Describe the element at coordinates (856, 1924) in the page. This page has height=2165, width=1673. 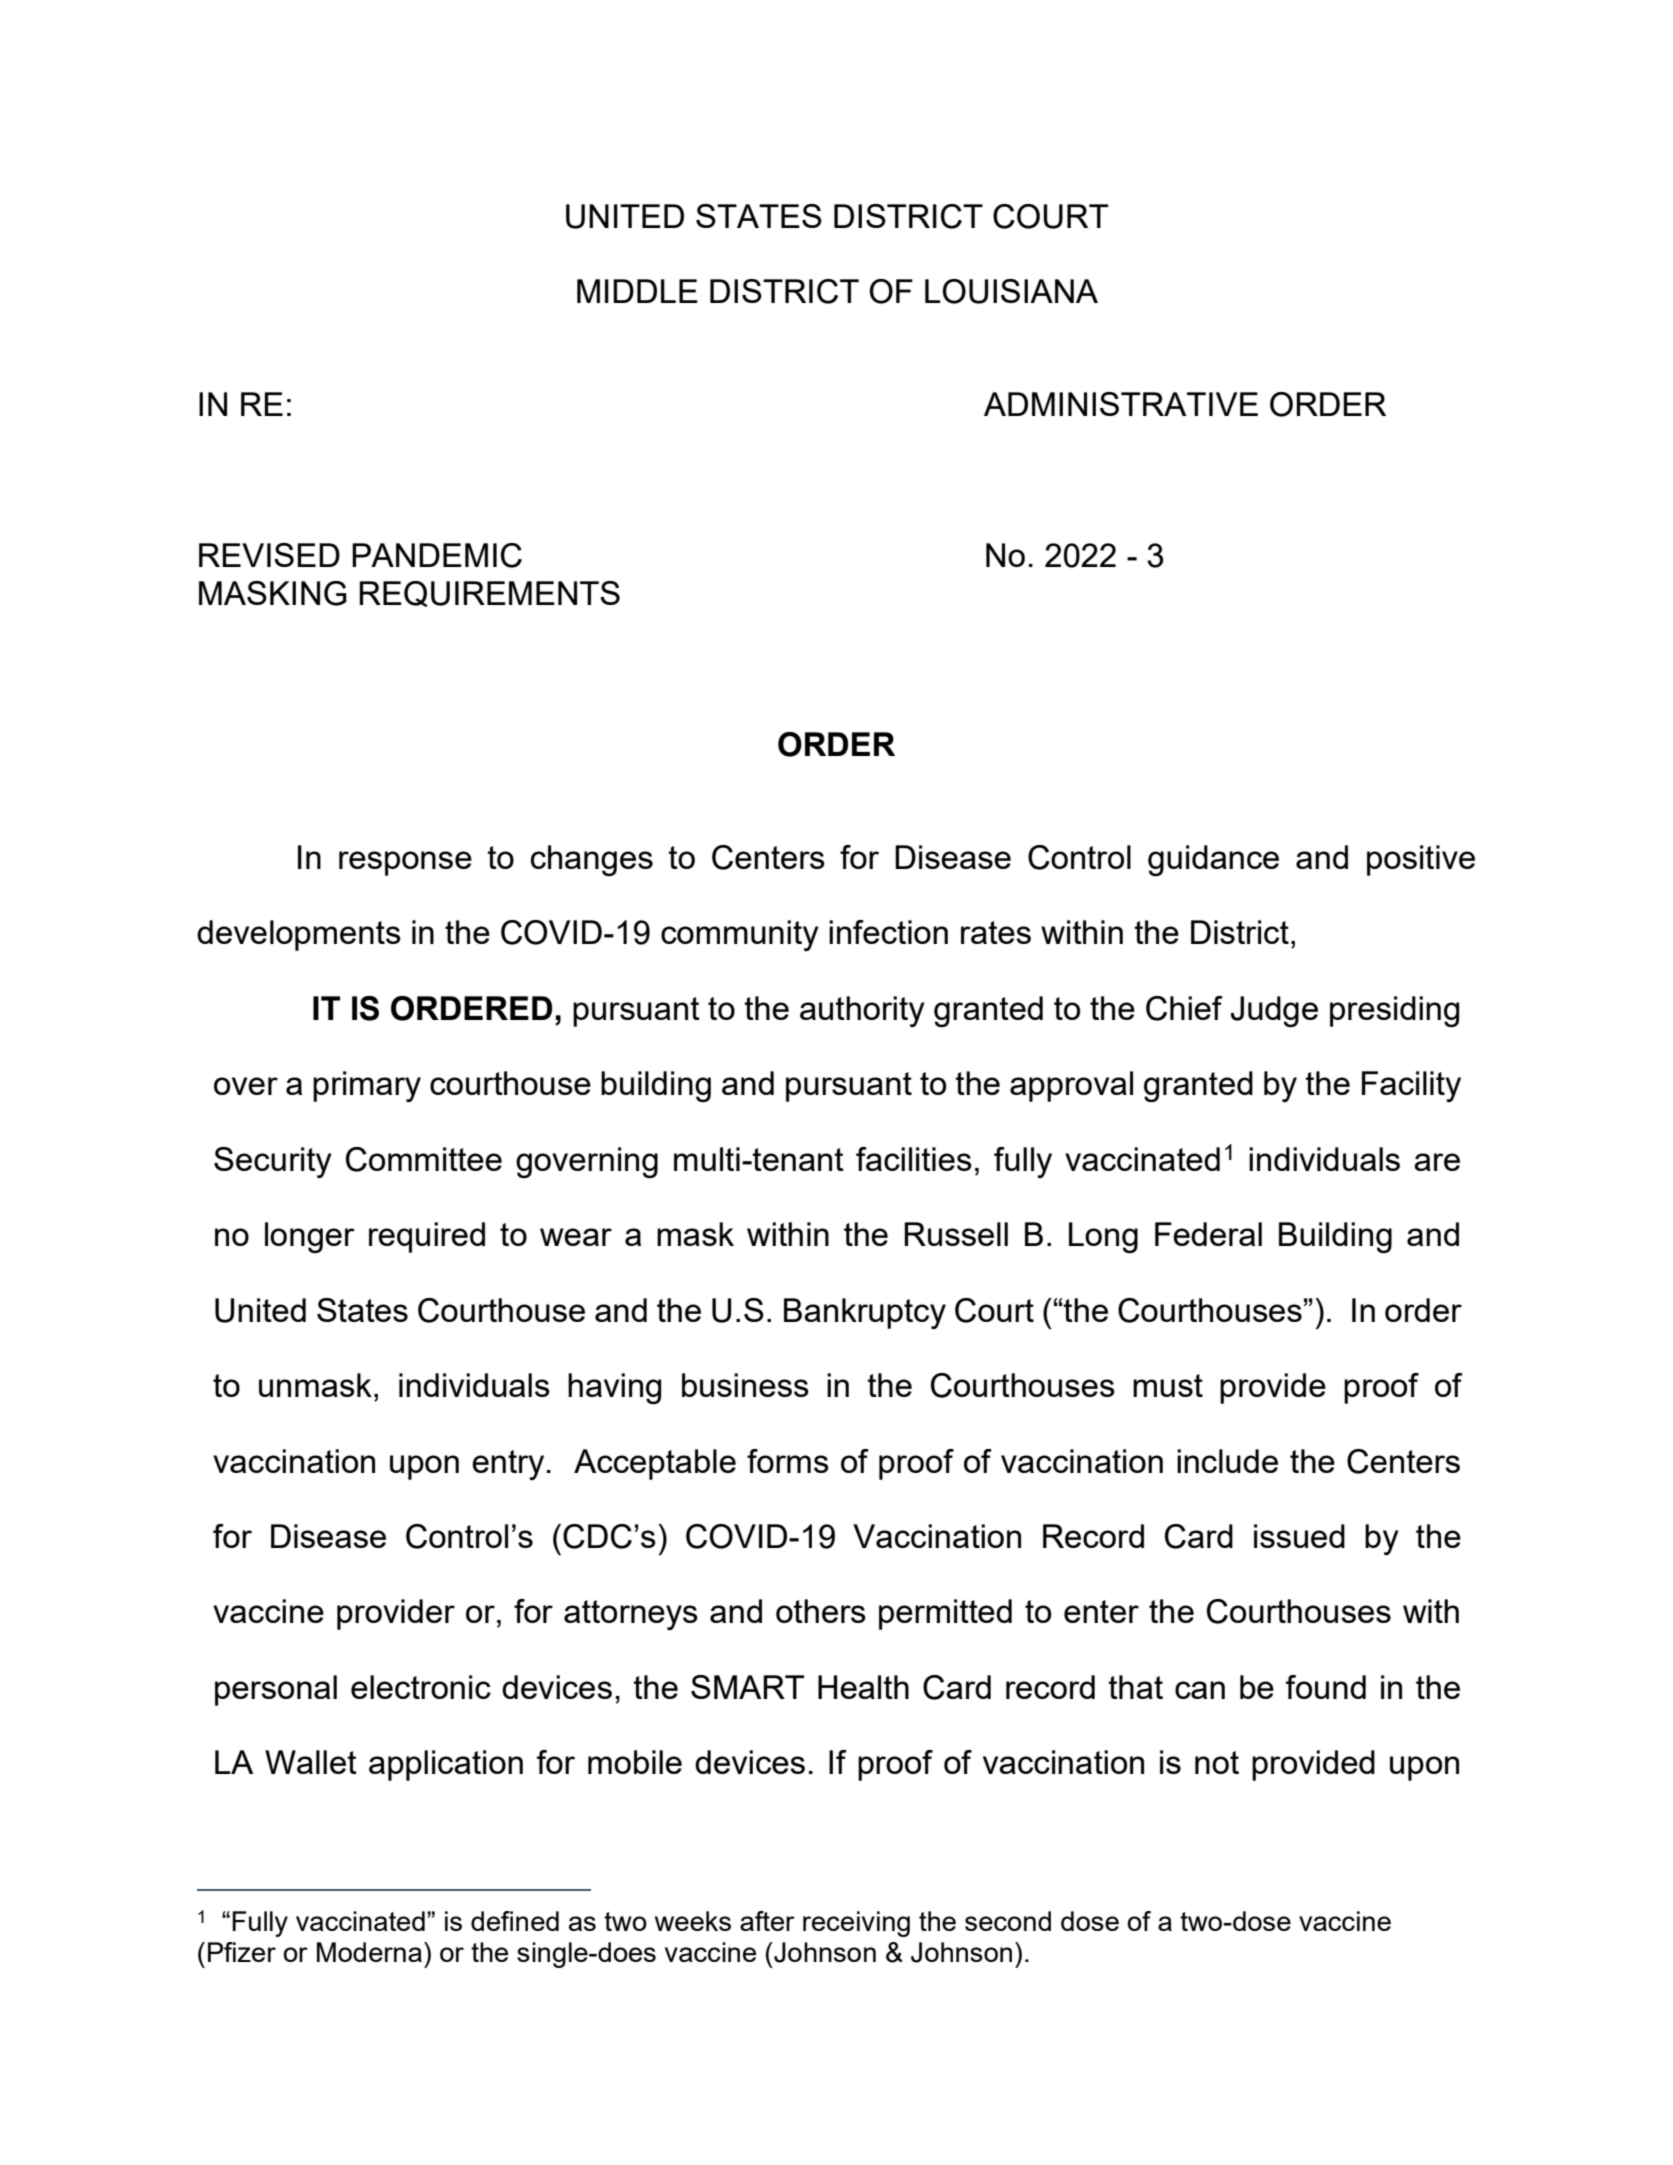
I see `receiving` at that location.
